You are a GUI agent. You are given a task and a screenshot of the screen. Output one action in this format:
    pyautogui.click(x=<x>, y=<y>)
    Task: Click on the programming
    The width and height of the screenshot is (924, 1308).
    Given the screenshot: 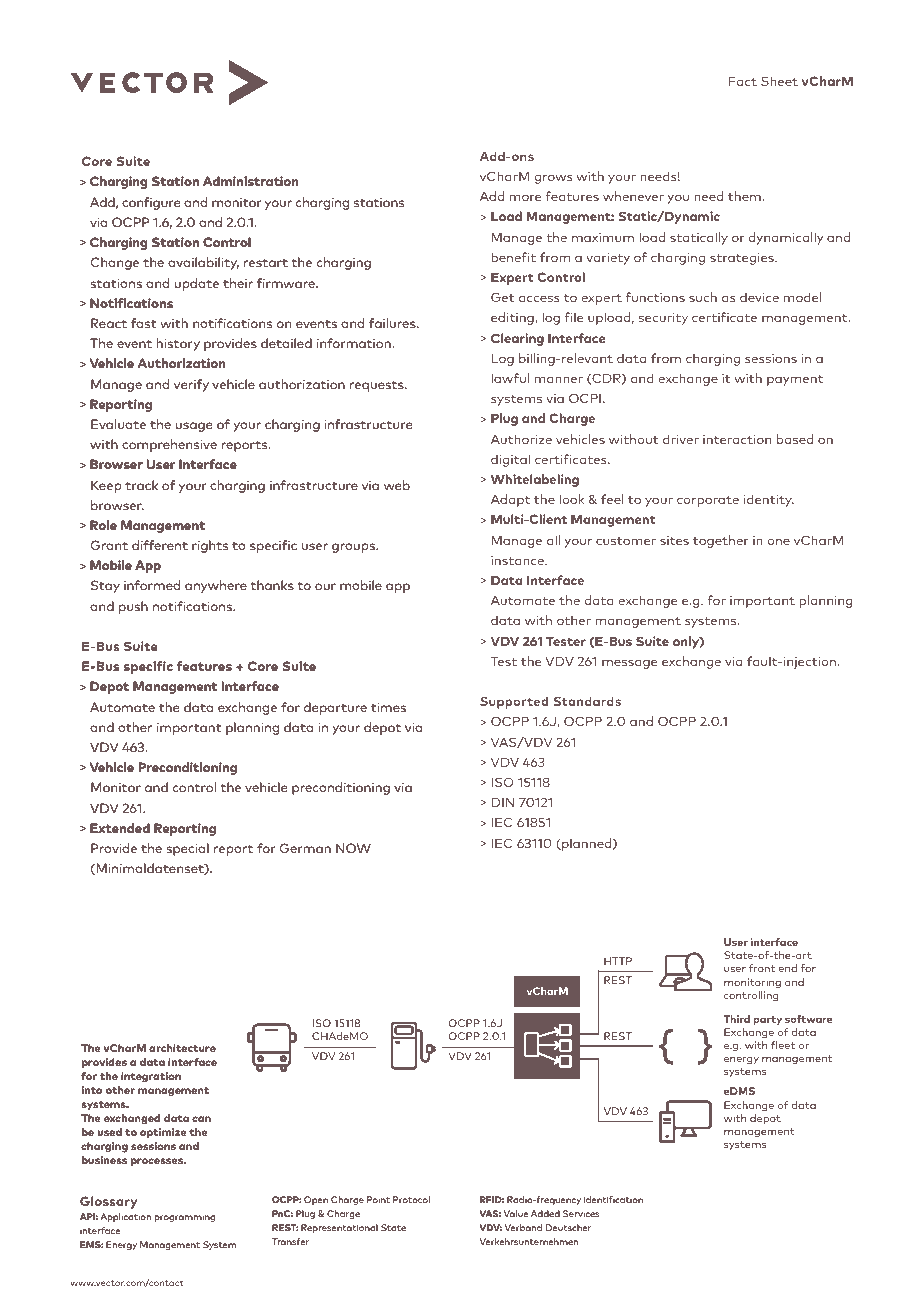 What is the action you would take?
    pyautogui.click(x=185, y=1218)
